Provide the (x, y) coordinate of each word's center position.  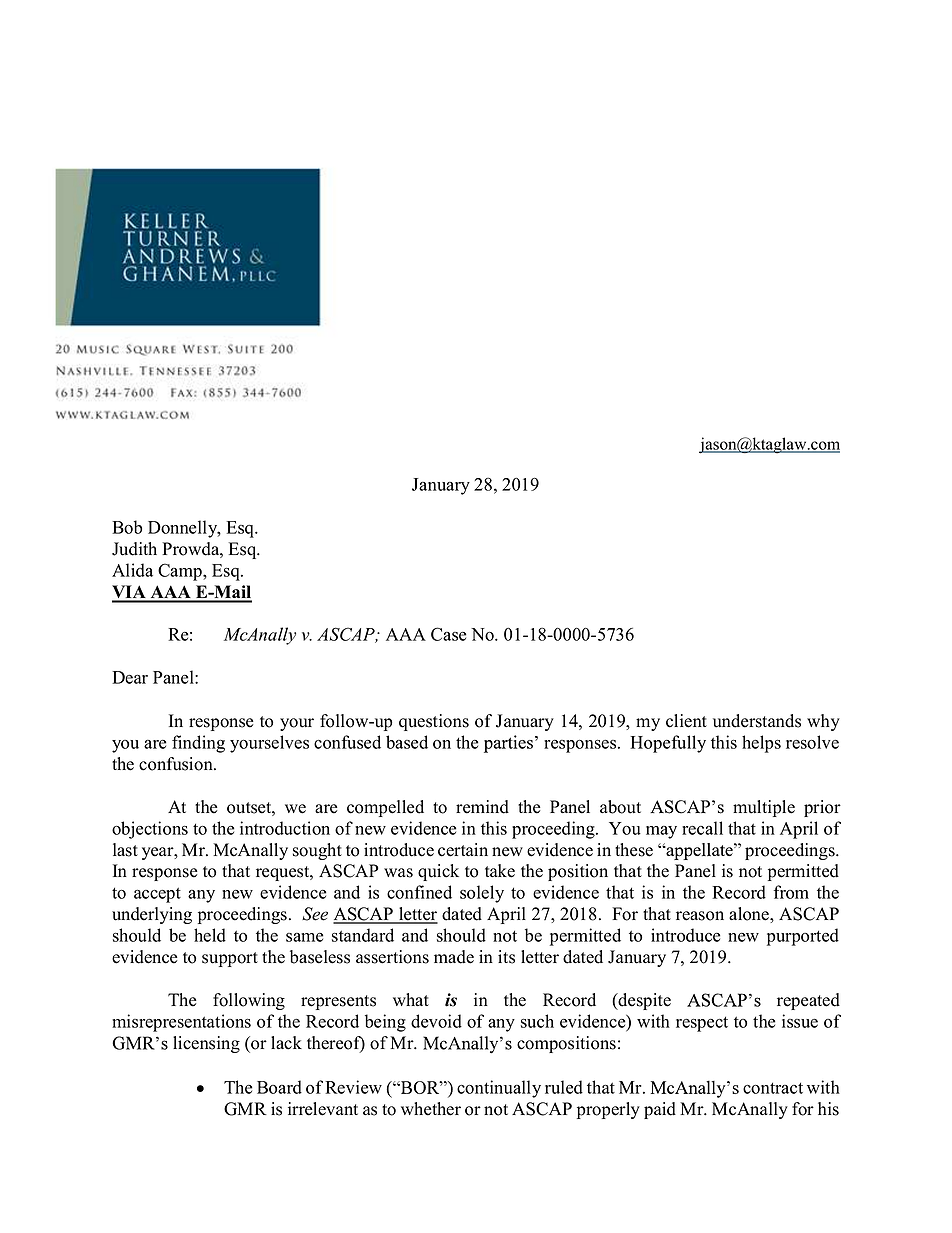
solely (482, 894)
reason (700, 916)
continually (499, 1089)
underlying (152, 915)
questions (434, 722)
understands (757, 721)
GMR (245, 1109)
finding (198, 744)
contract (773, 1088)
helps (761, 744)
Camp (181, 572)
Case (448, 634)
